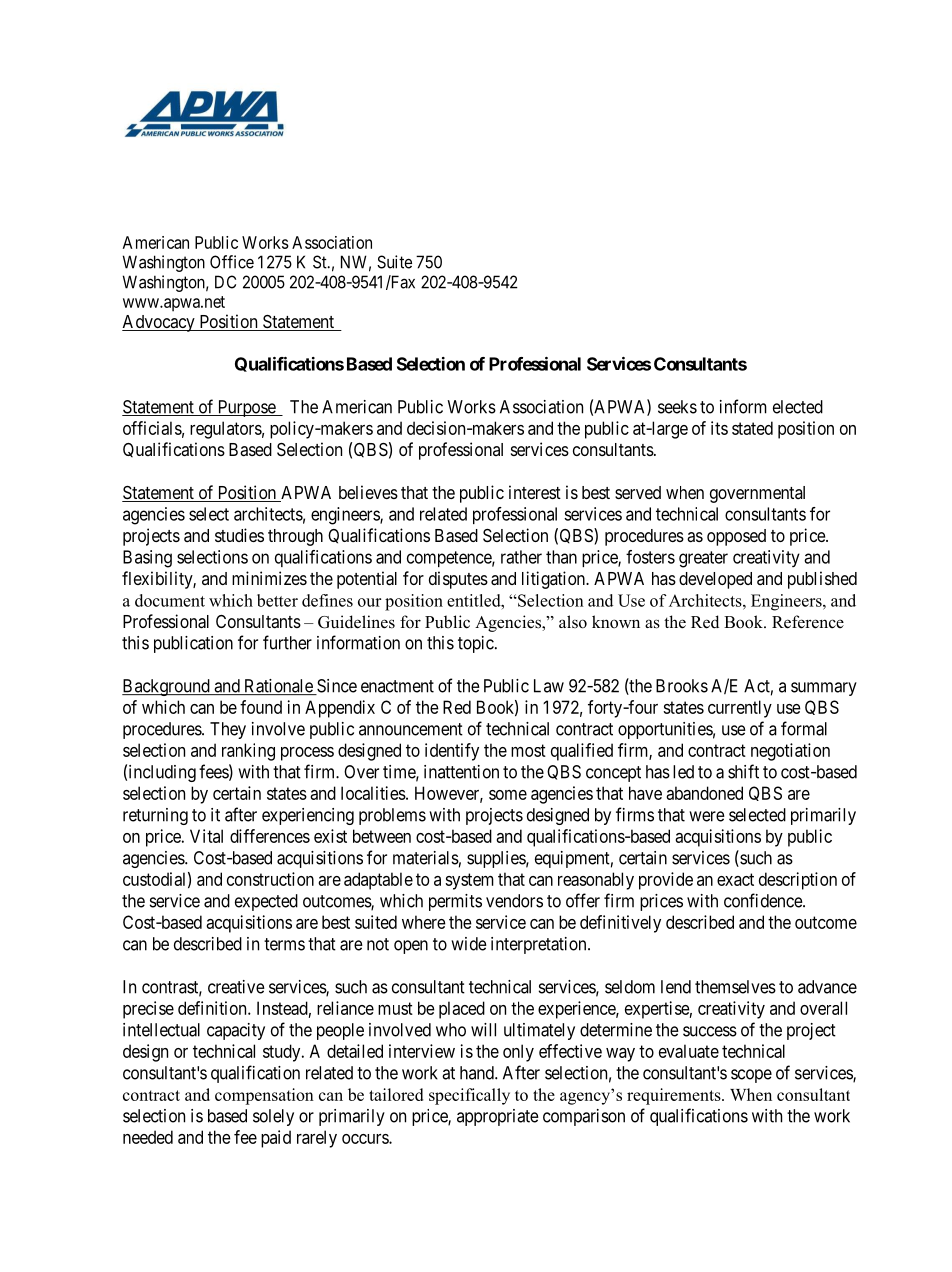 This page has height=1272, width=952. Describe the element at coordinates (677, 407) in the page. I see `seeks` at that location.
